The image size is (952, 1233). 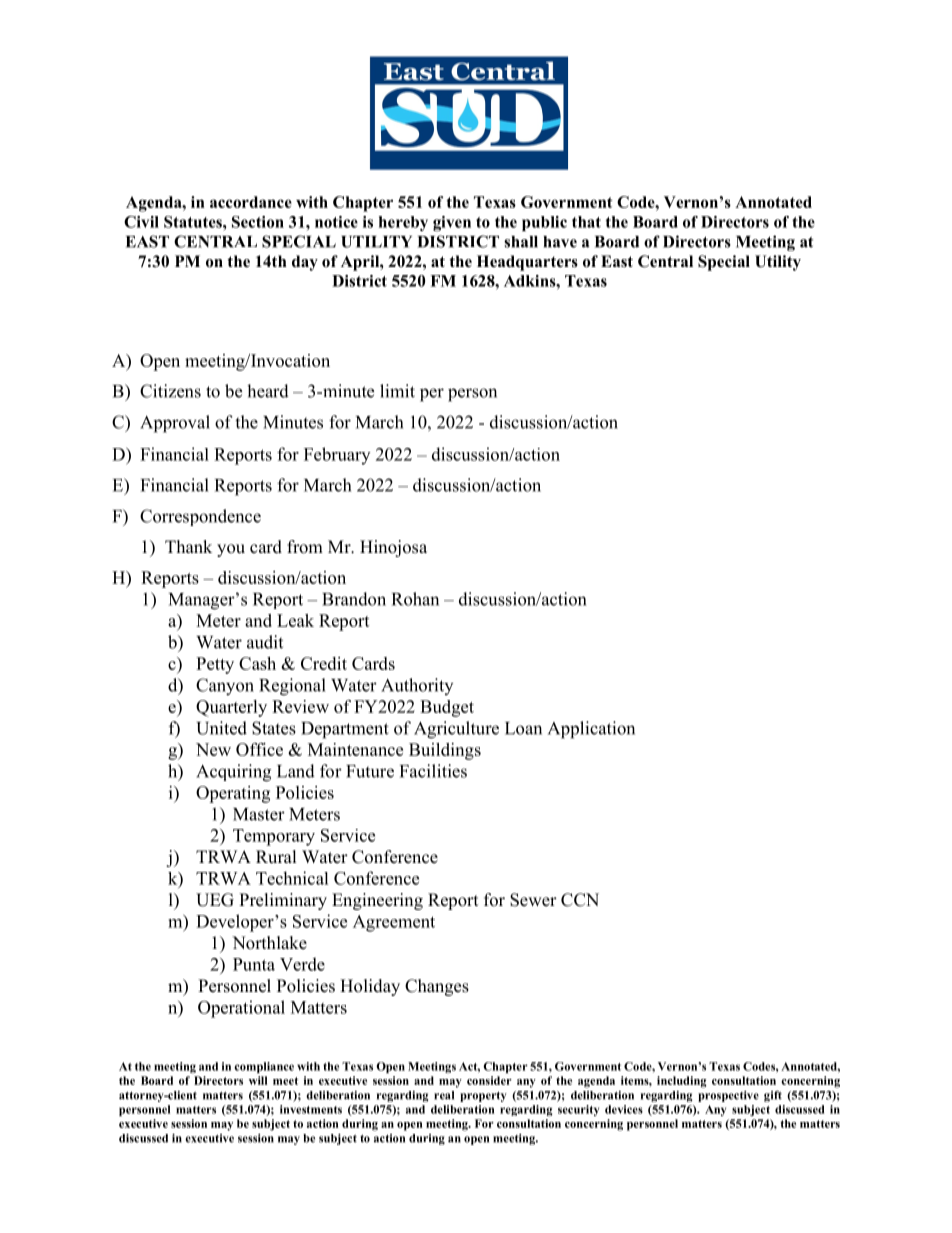 What do you see at coordinates (417, 686) in the image?
I see `Authority` at bounding box center [417, 686].
